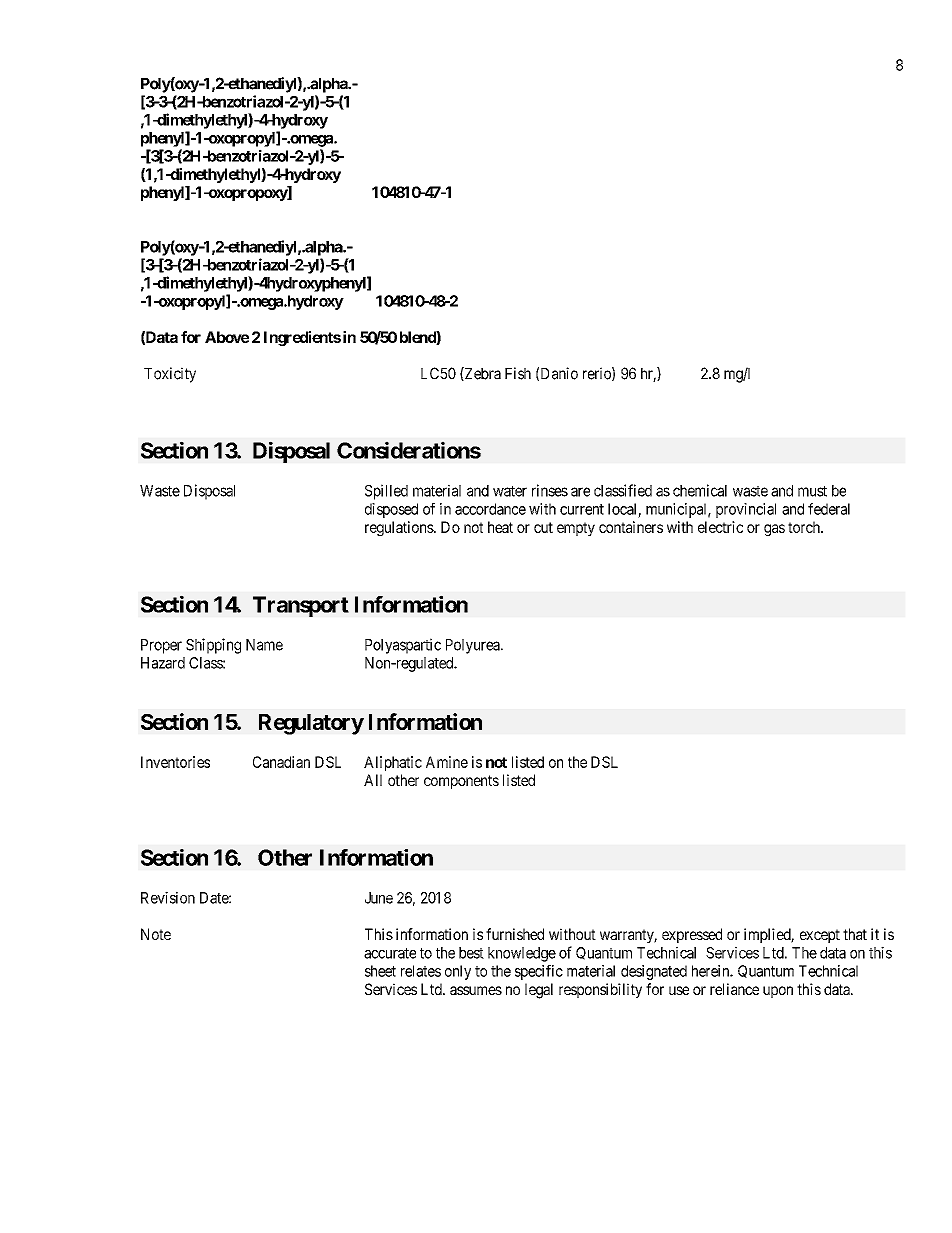 The image size is (952, 1233). I want to click on Transport, so click(301, 606).
